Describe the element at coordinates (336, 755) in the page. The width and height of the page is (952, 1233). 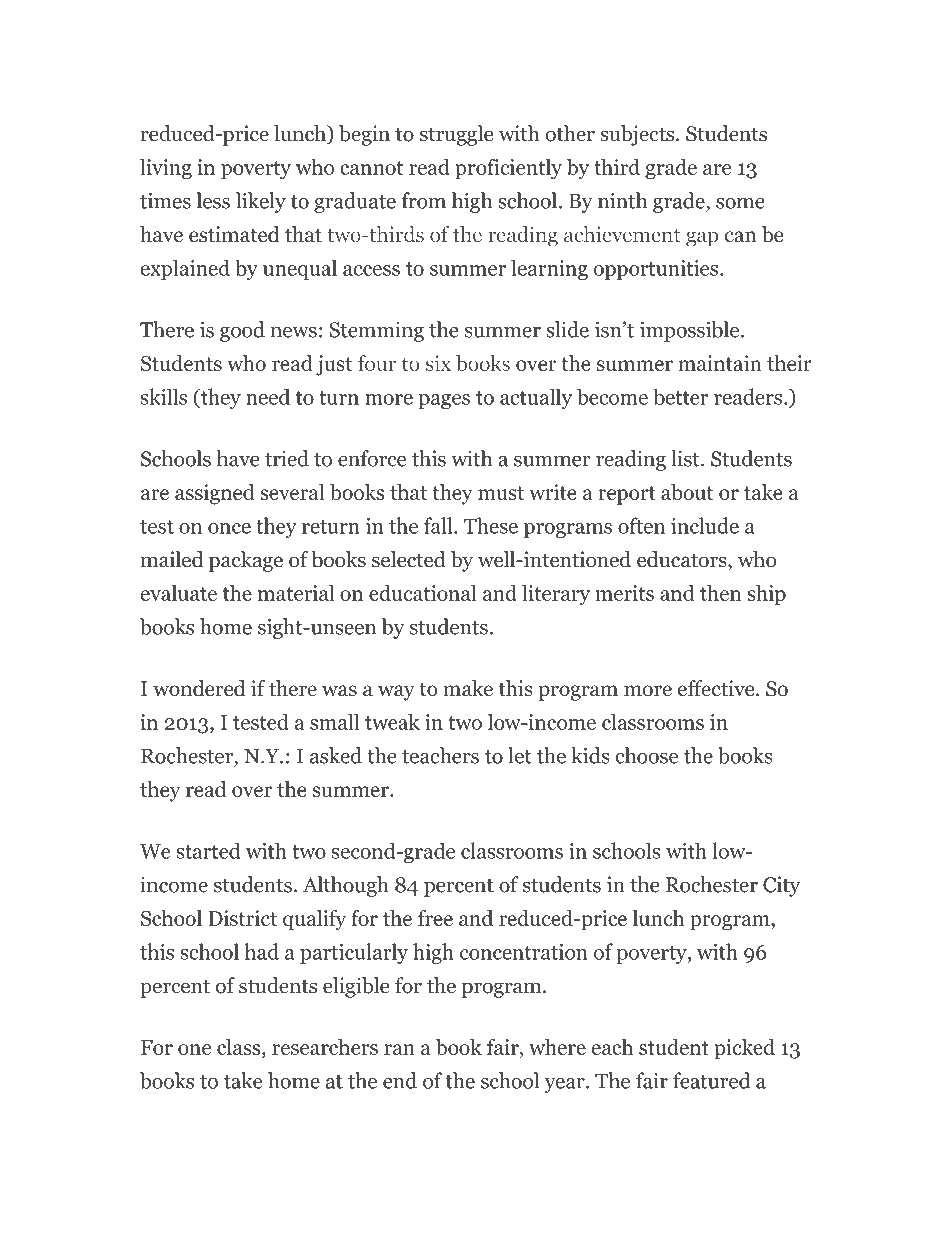
I see `asked` at that location.
